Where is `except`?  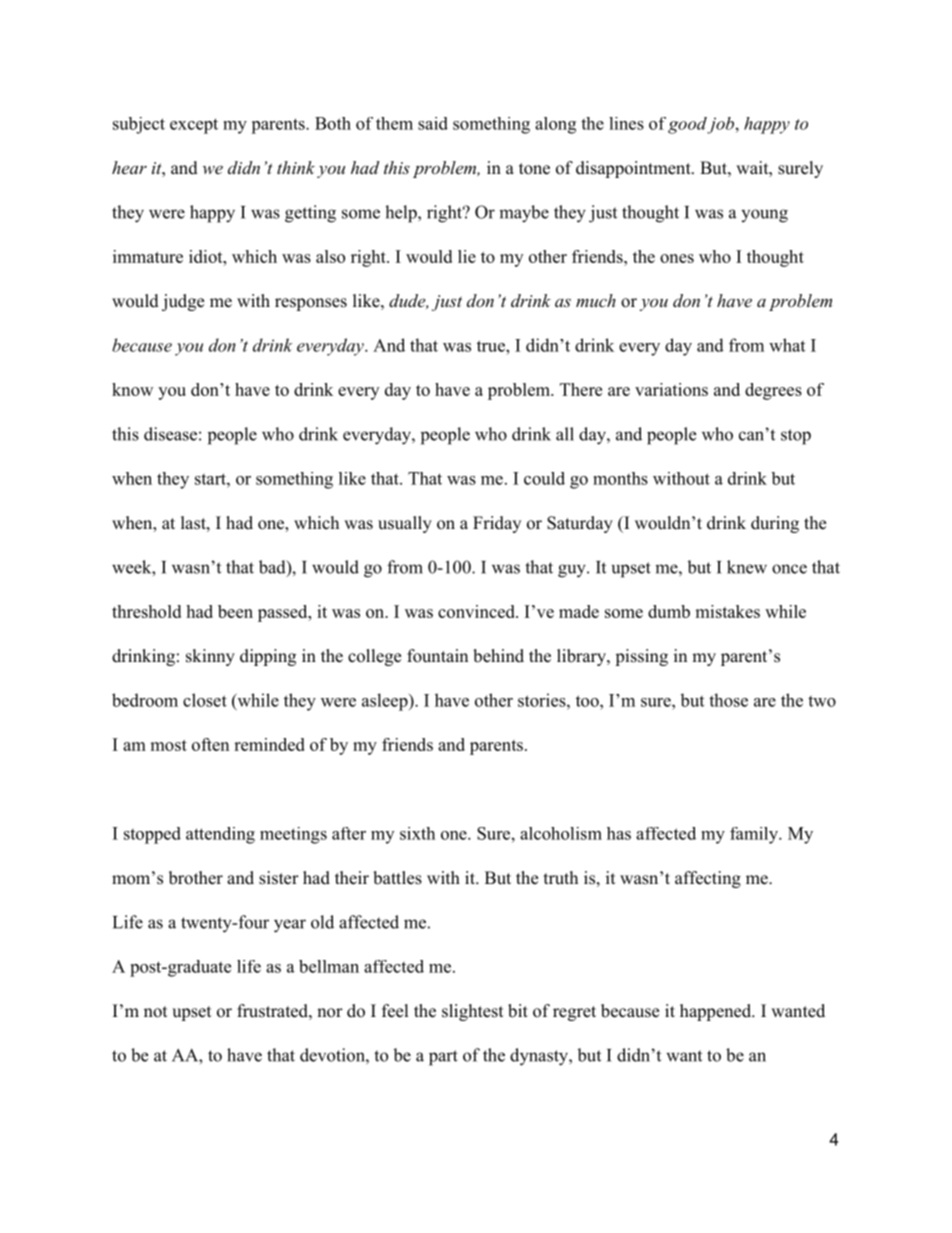
except is located at coordinates (194, 126).
